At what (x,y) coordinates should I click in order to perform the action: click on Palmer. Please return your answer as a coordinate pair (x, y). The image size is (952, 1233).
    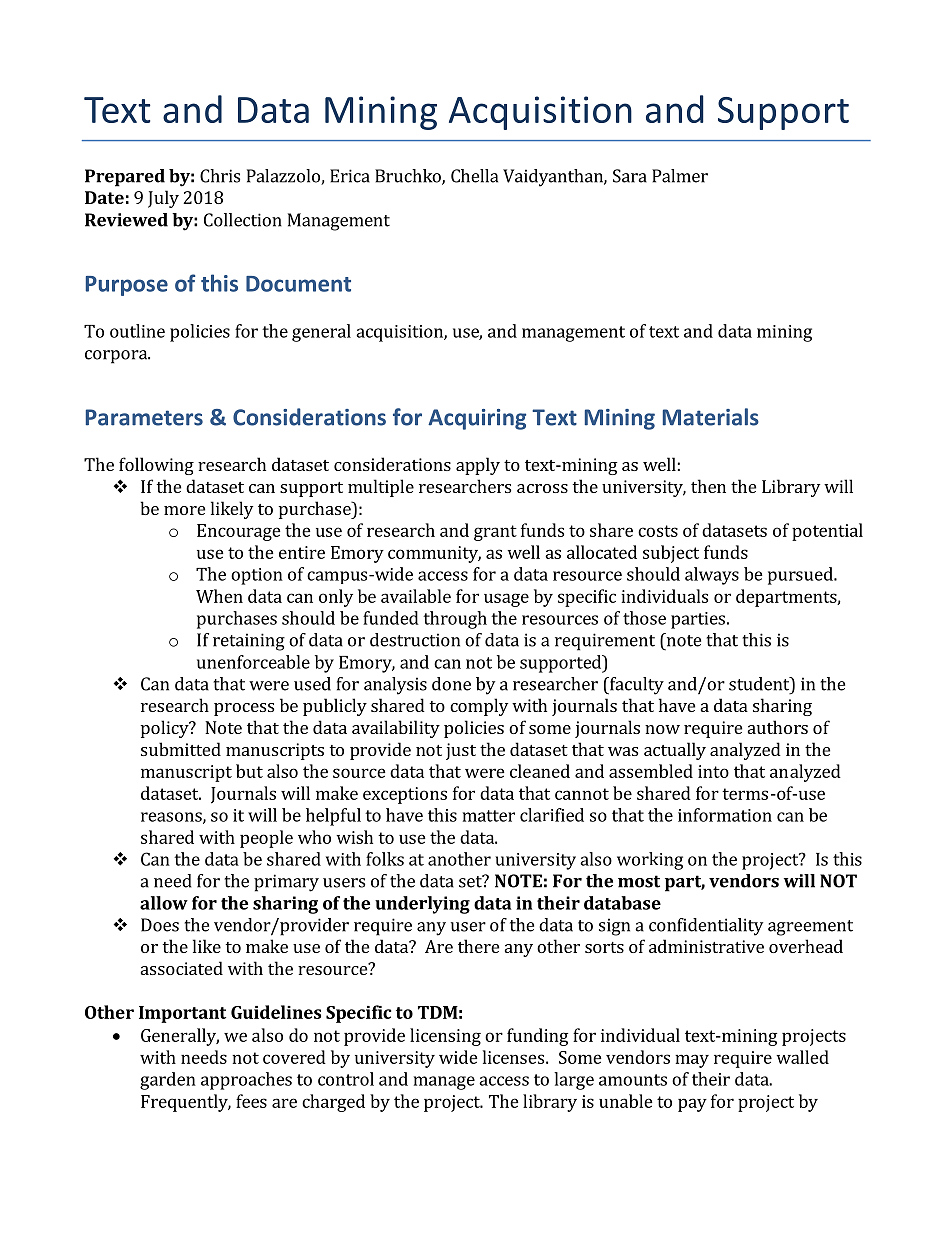
    Looking at the image, I should click on (680, 176).
